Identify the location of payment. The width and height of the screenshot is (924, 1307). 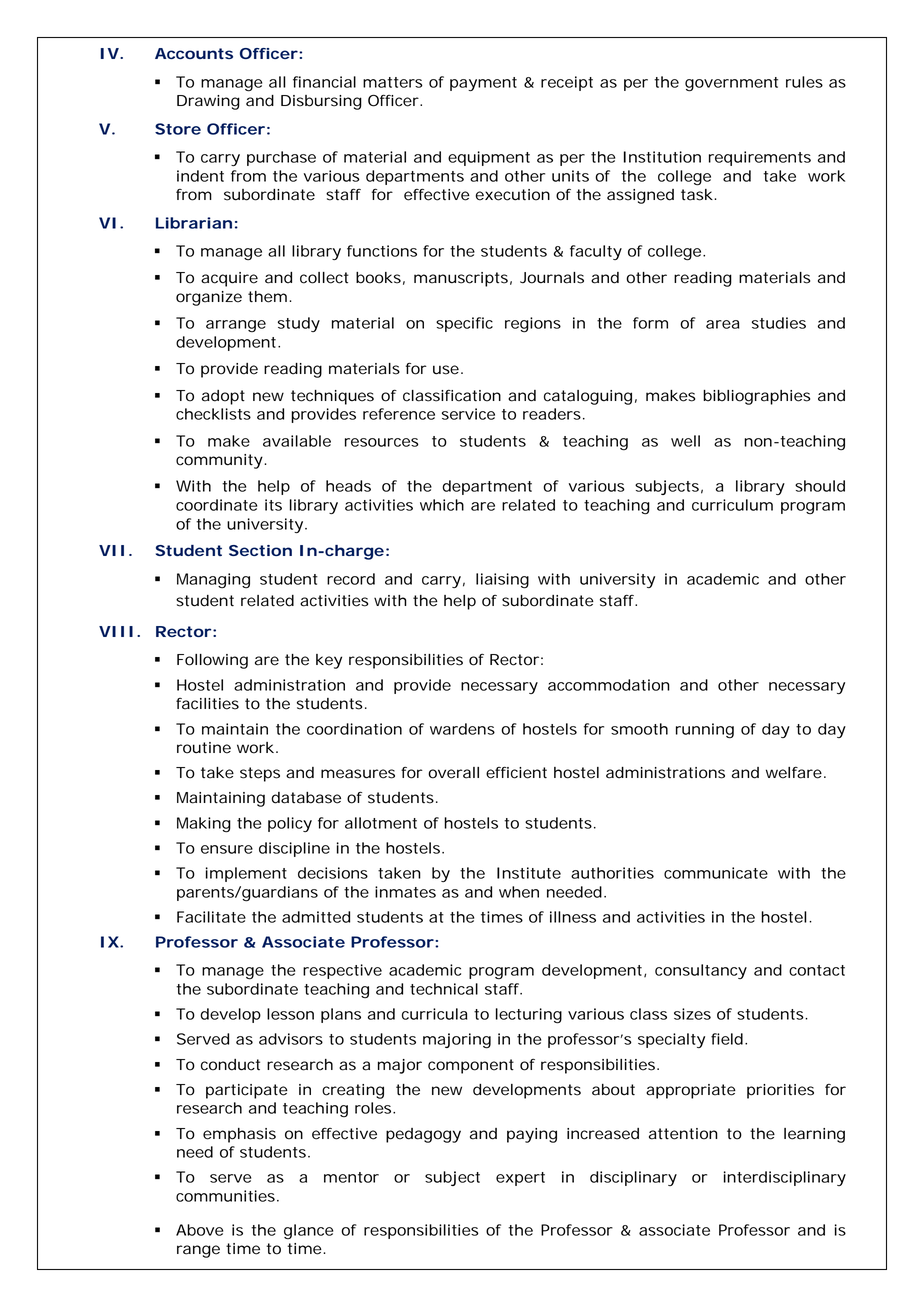
(483, 84).
